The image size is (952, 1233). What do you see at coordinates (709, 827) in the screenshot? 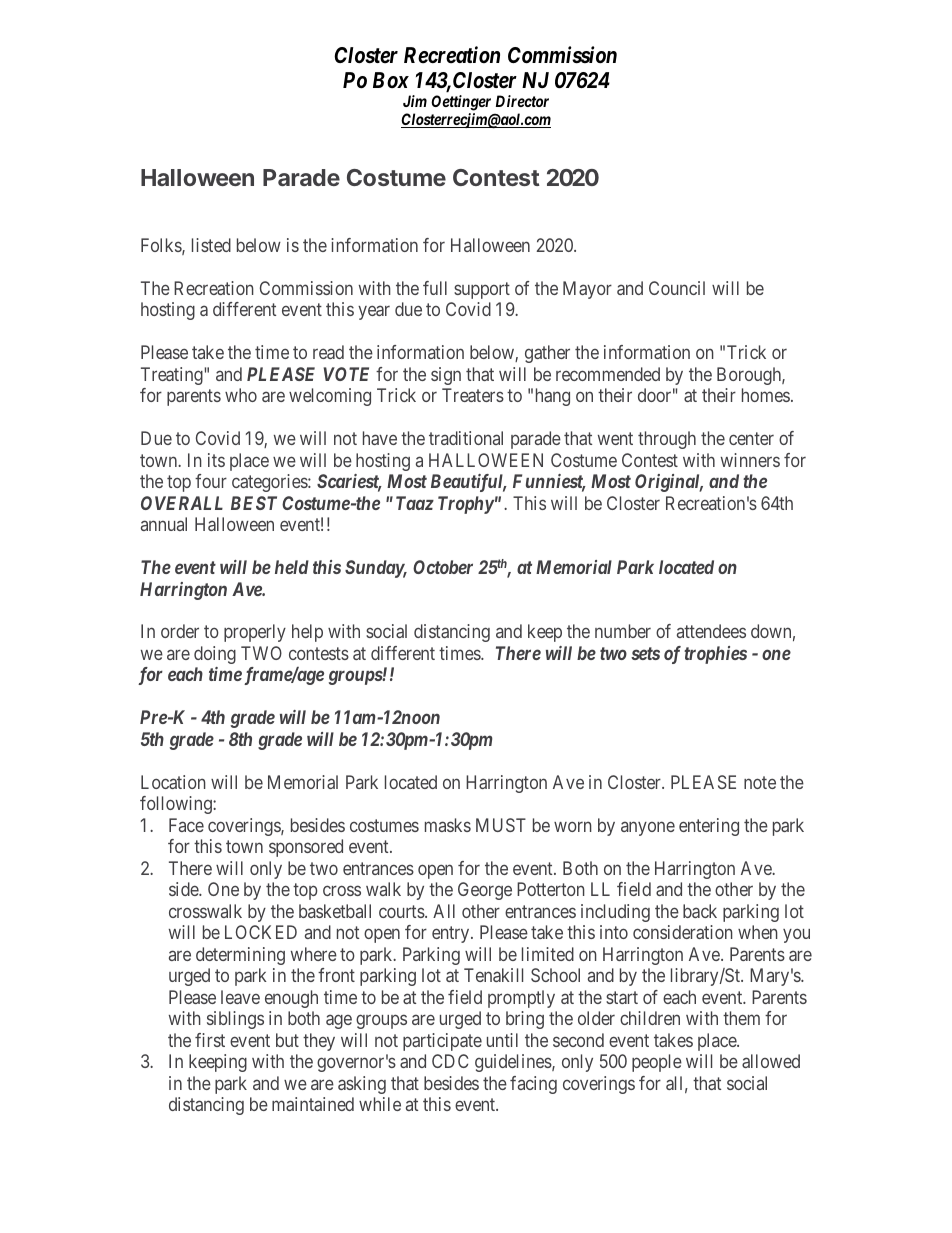
I see `entering` at bounding box center [709, 827].
